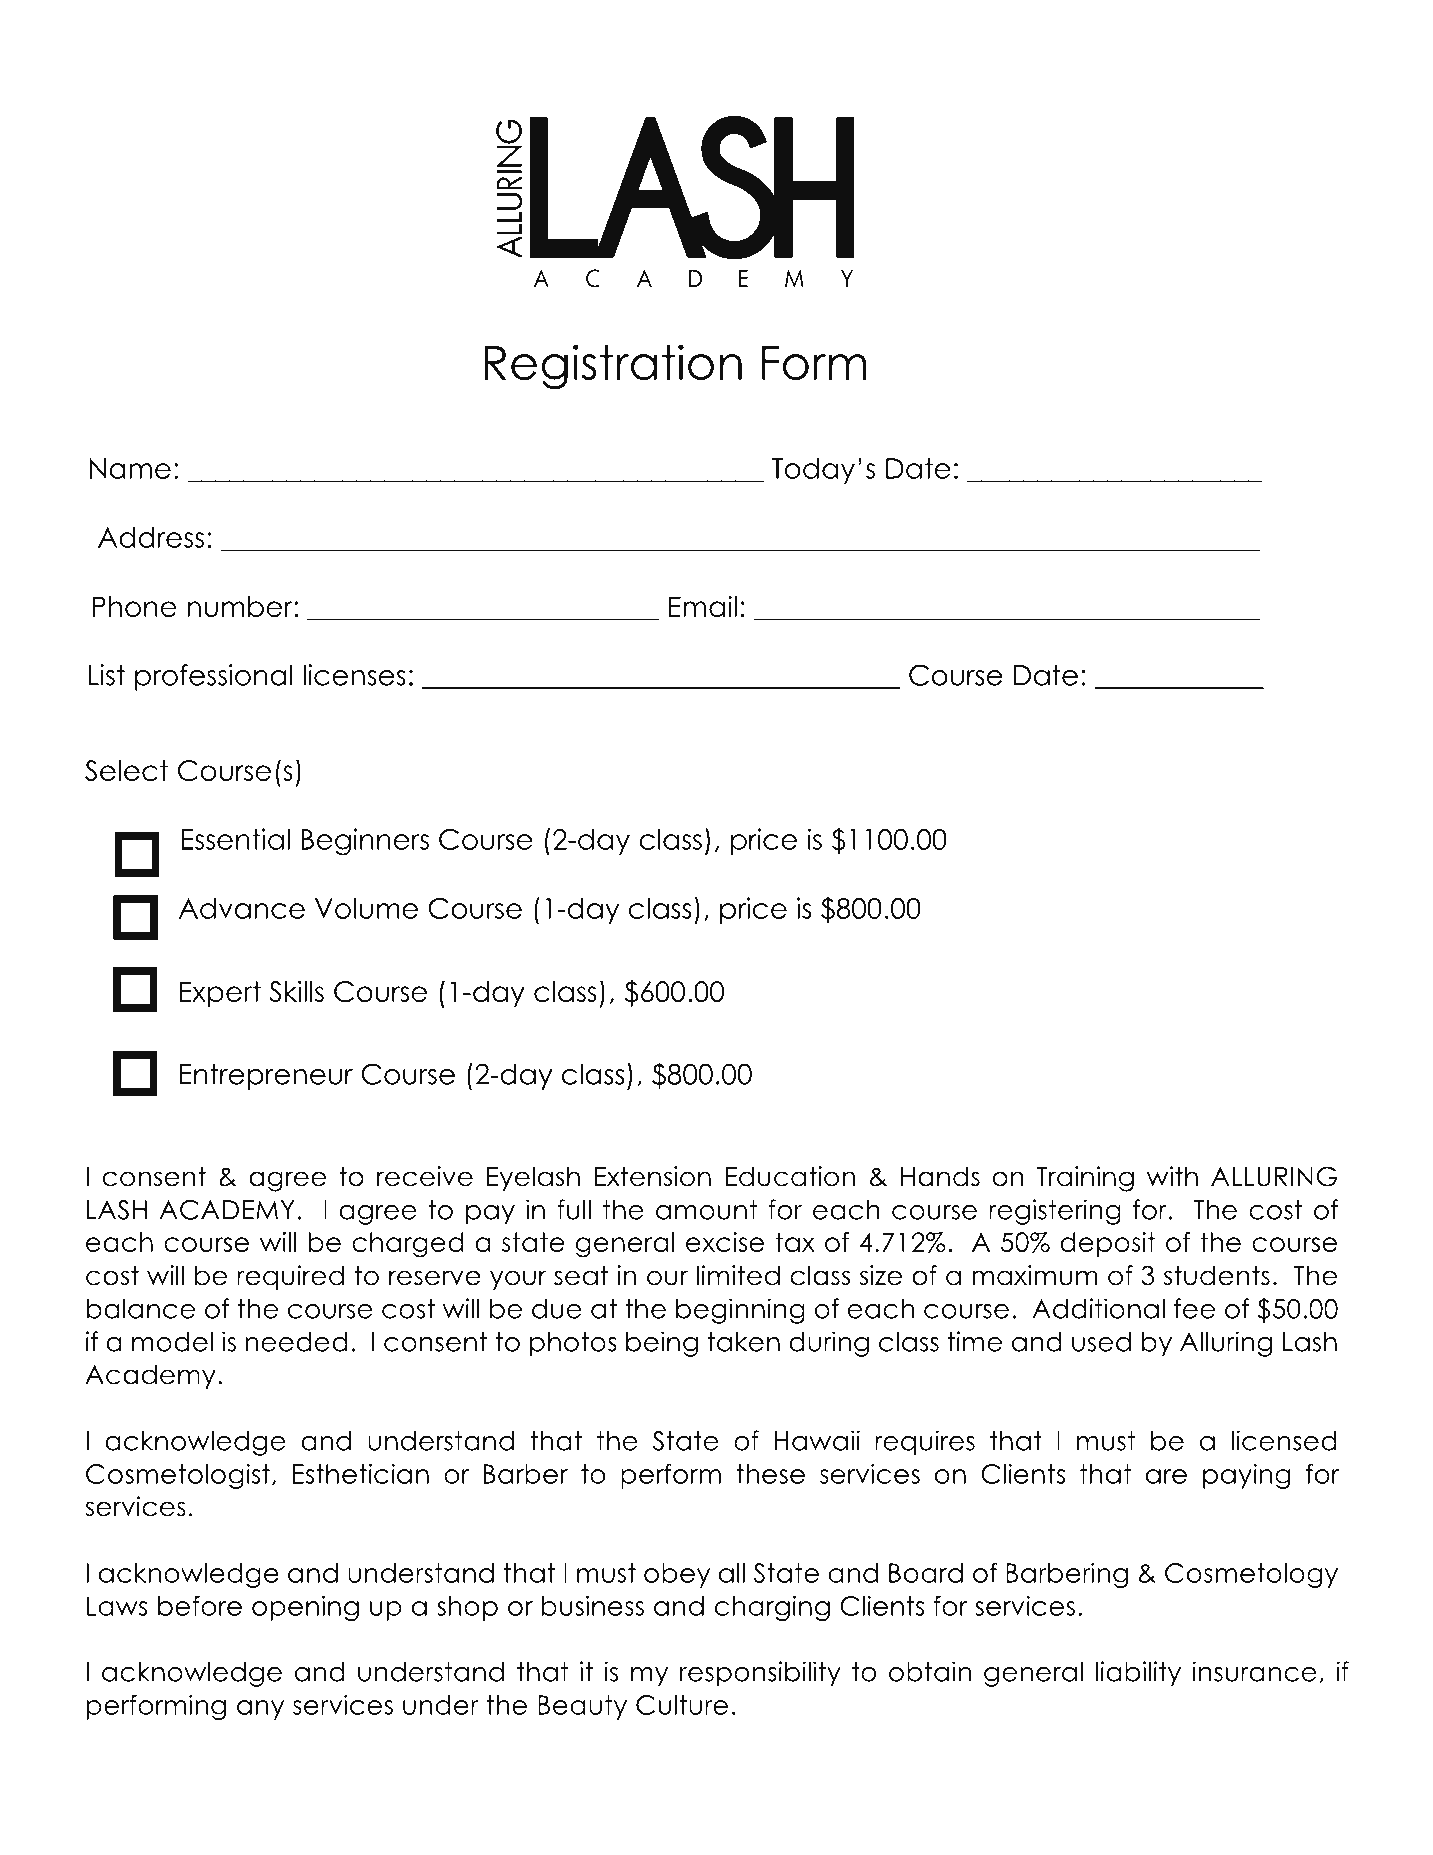 This image has width=1433, height=1855. What do you see at coordinates (1108, 1244) in the image?
I see `deposit` at bounding box center [1108, 1244].
